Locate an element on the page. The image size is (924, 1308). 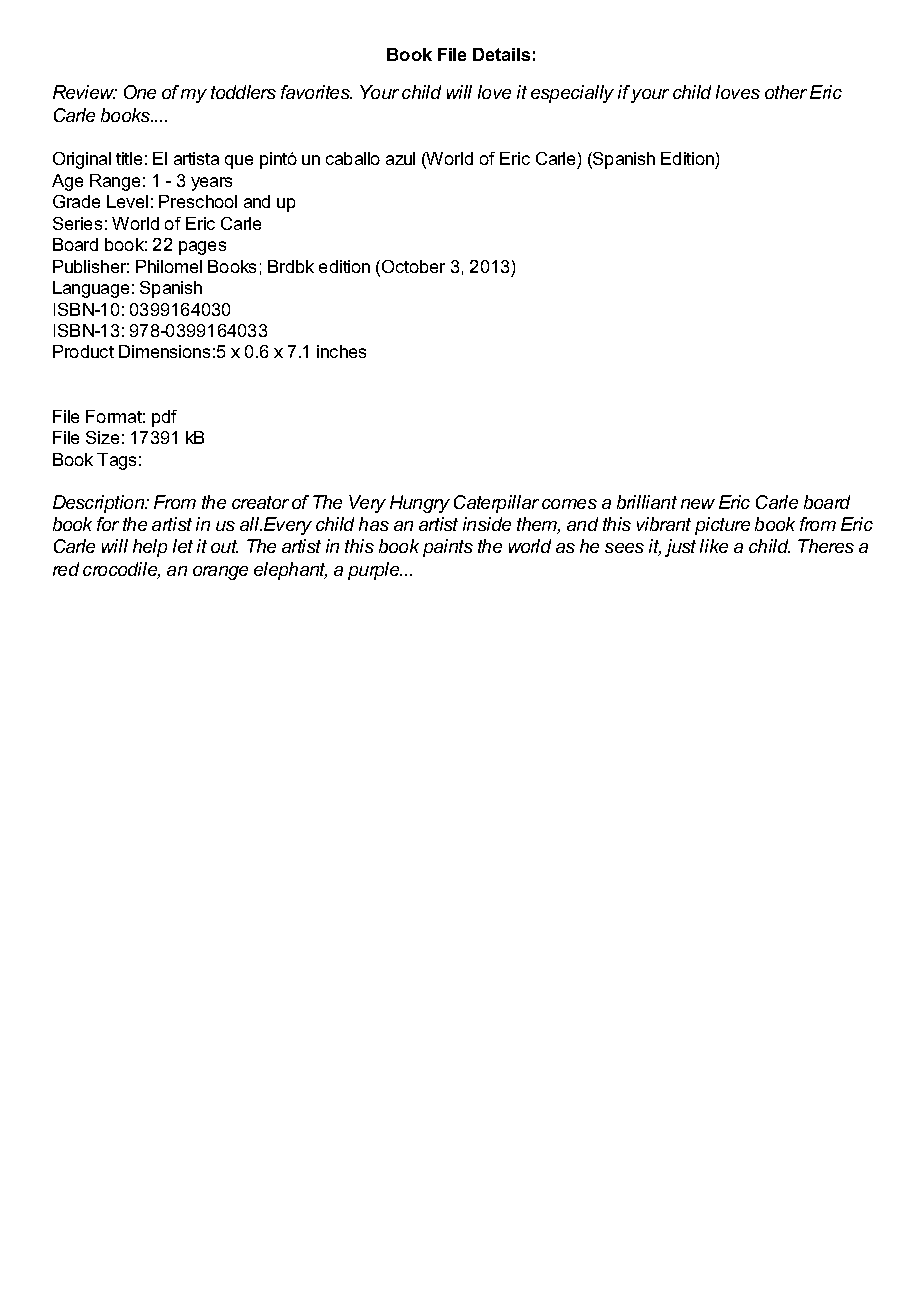
Language is located at coordinates (91, 289).
